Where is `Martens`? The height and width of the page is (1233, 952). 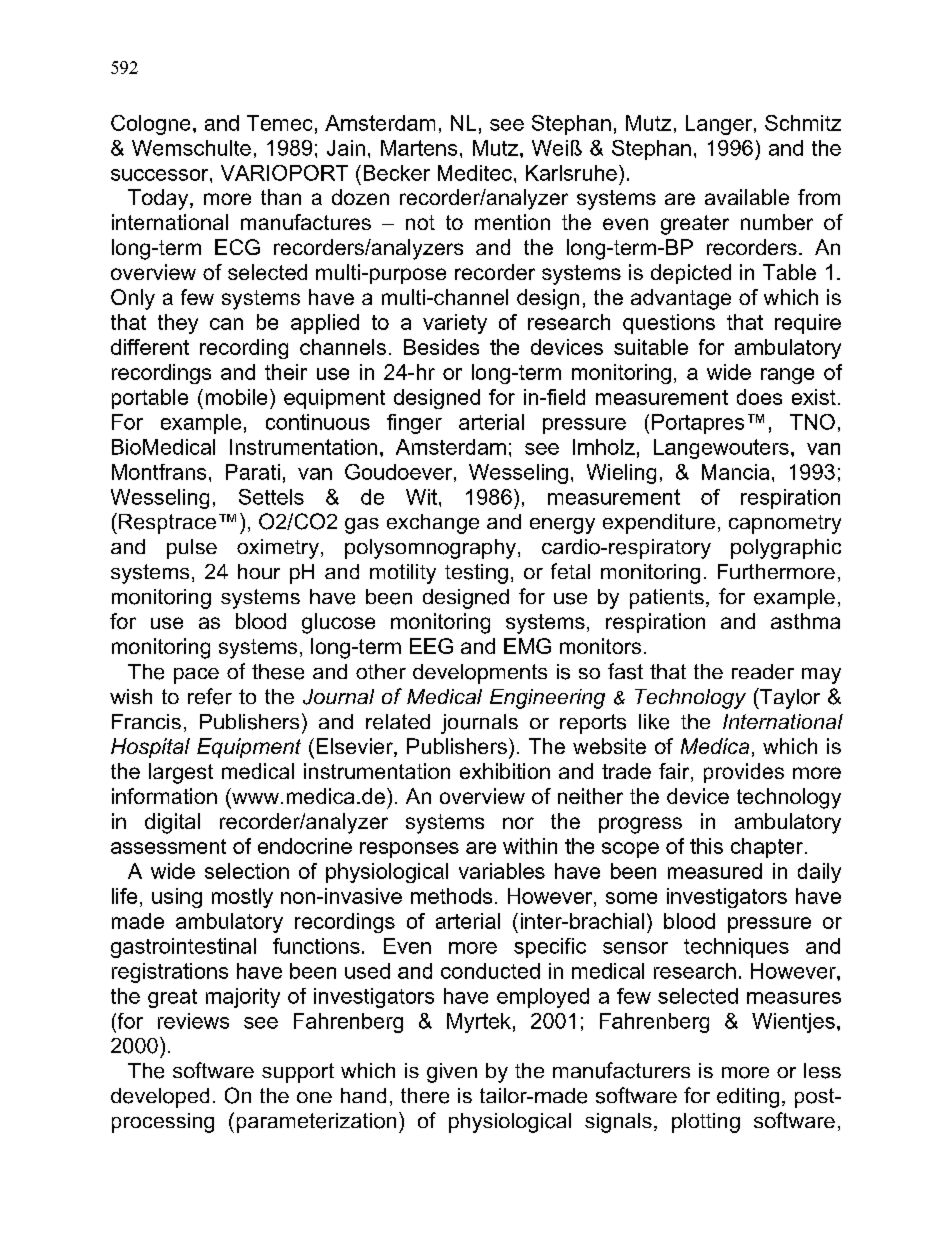 Martens is located at coordinates (419, 148).
